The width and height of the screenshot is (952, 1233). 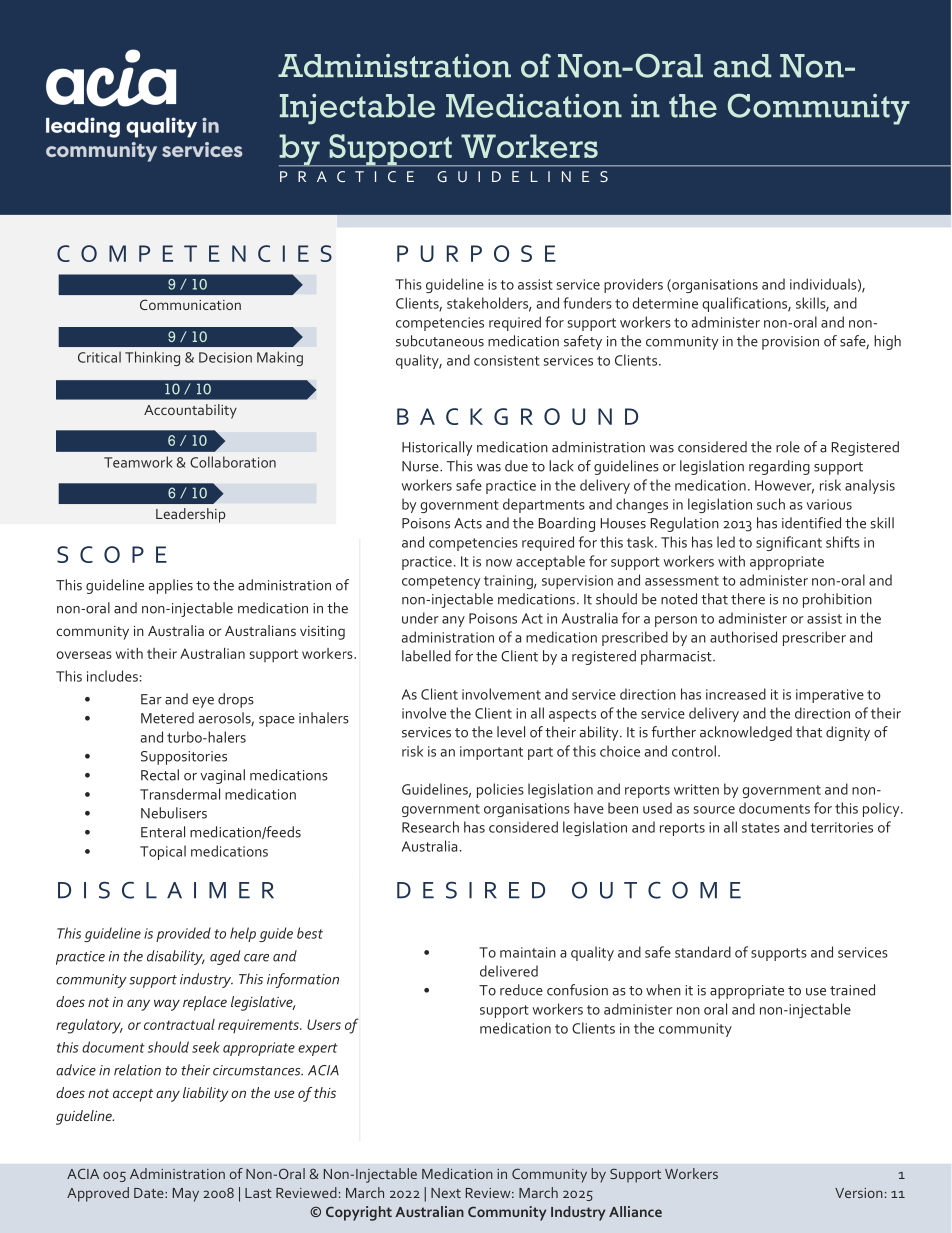 I want to click on competency, so click(x=441, y=582).
